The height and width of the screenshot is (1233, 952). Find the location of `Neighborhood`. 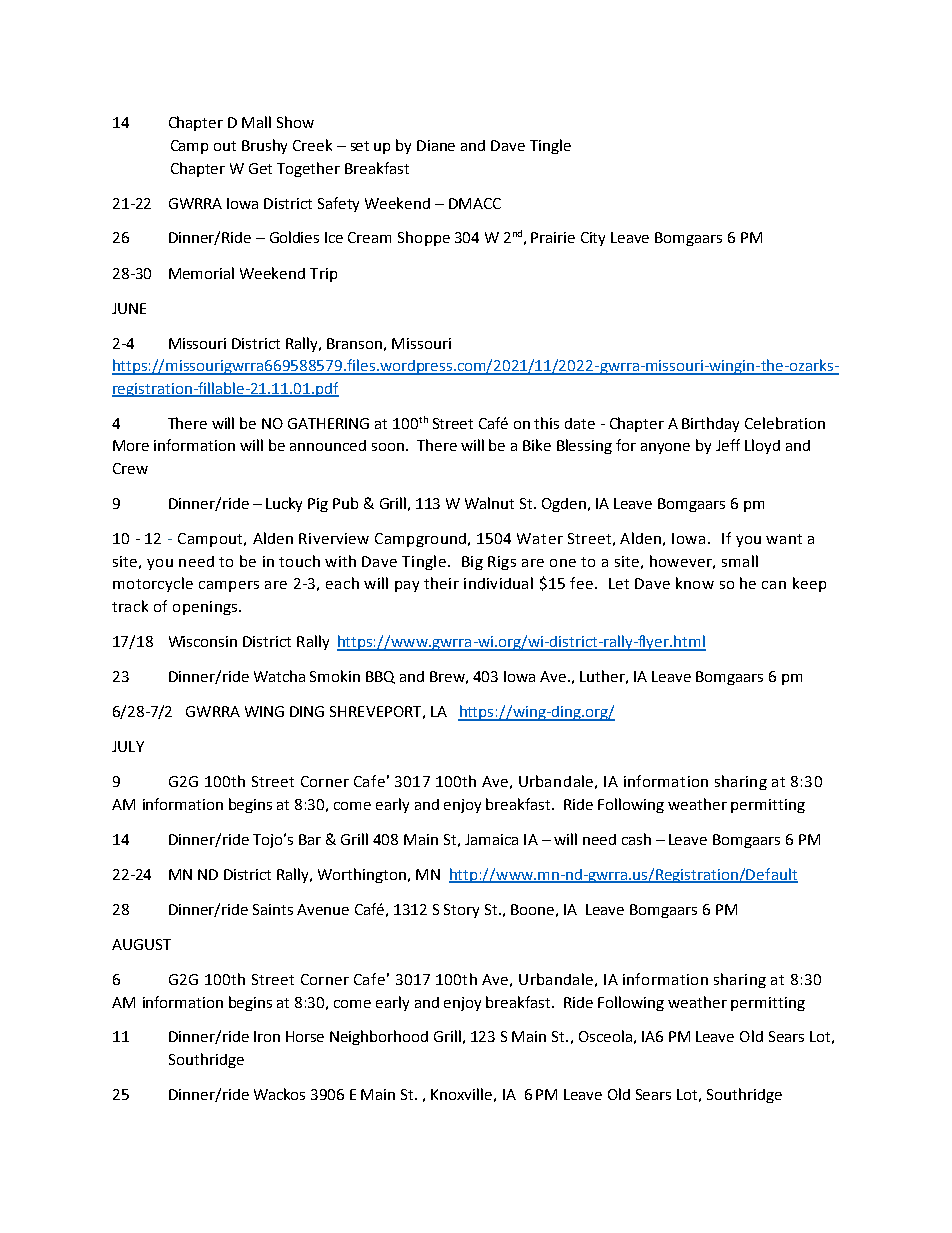

Neighborhood is located at coordinates (379, 1037).
